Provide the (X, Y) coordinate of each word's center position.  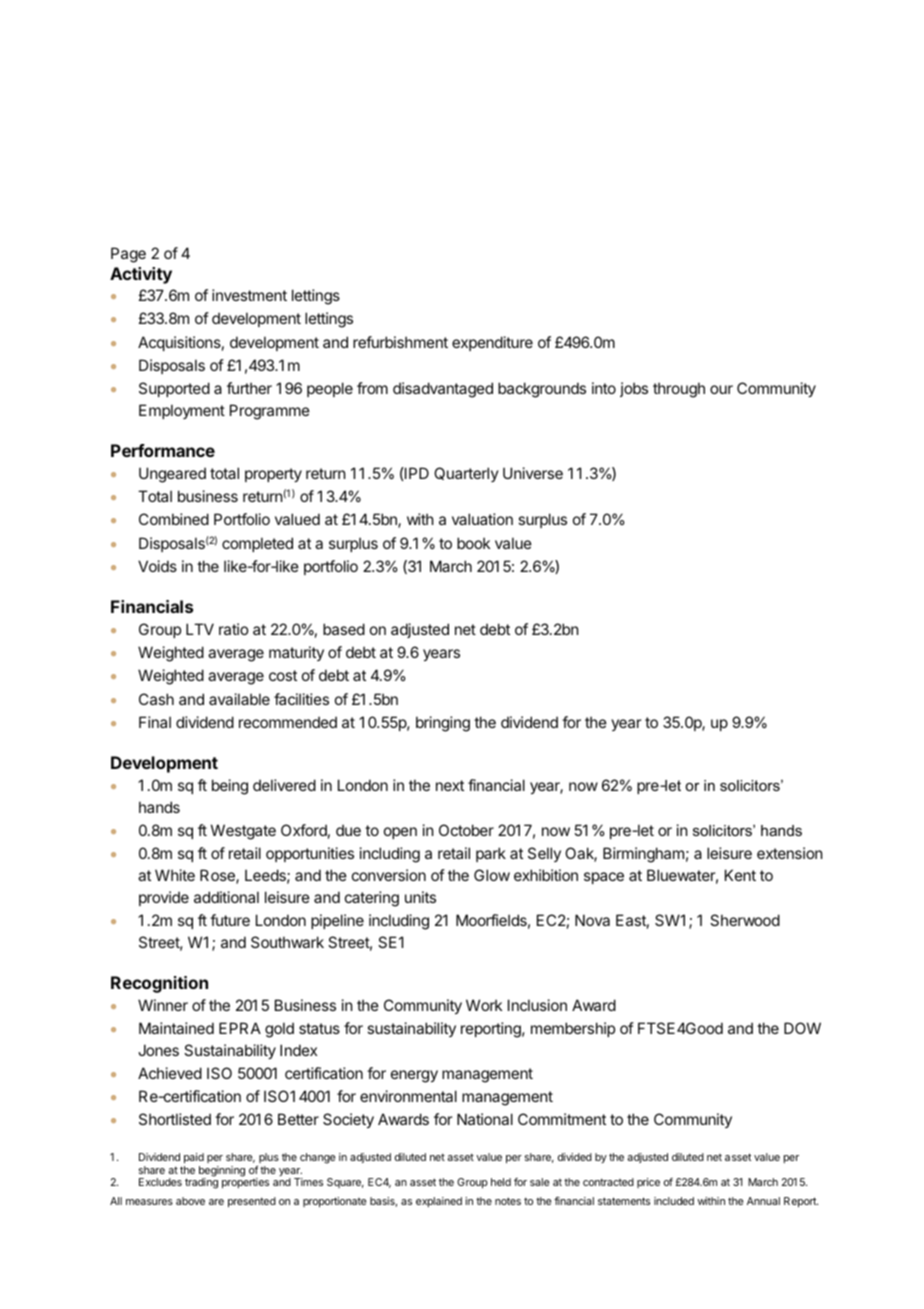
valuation (482, 519)
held (501, 1182)
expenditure (492, 343)
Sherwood (745, 920)
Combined (174, 519)
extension (789, 853)
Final (155, 722)
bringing (443, 724)
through (679, 390)
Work (484, 1005)
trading (201, 1182)
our (721, 389)
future (230, 920)
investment (249, 295)
